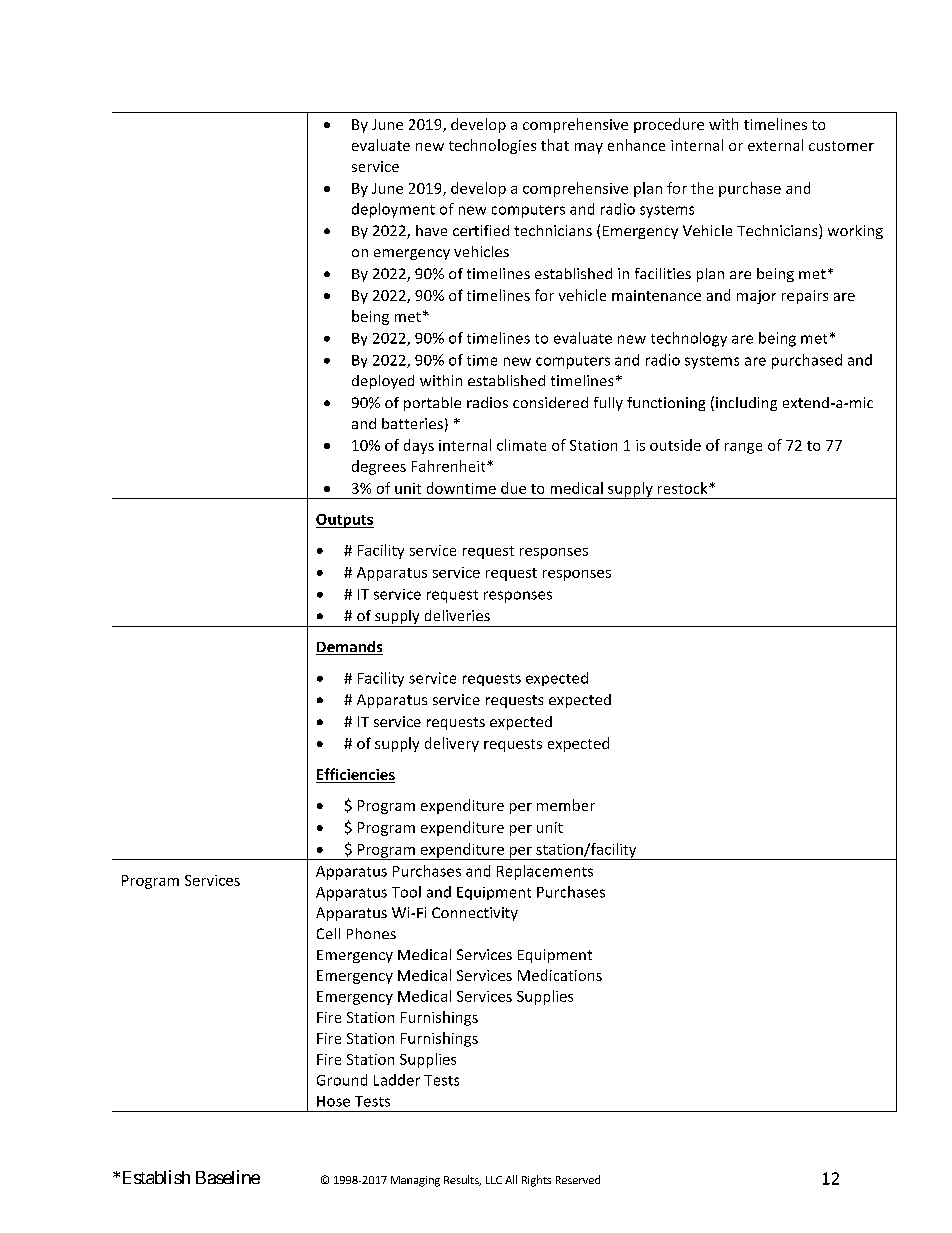  What do you see at coordinates (775, 145) in the screenshot?
I see `external` at bounding box center [775, 145].
